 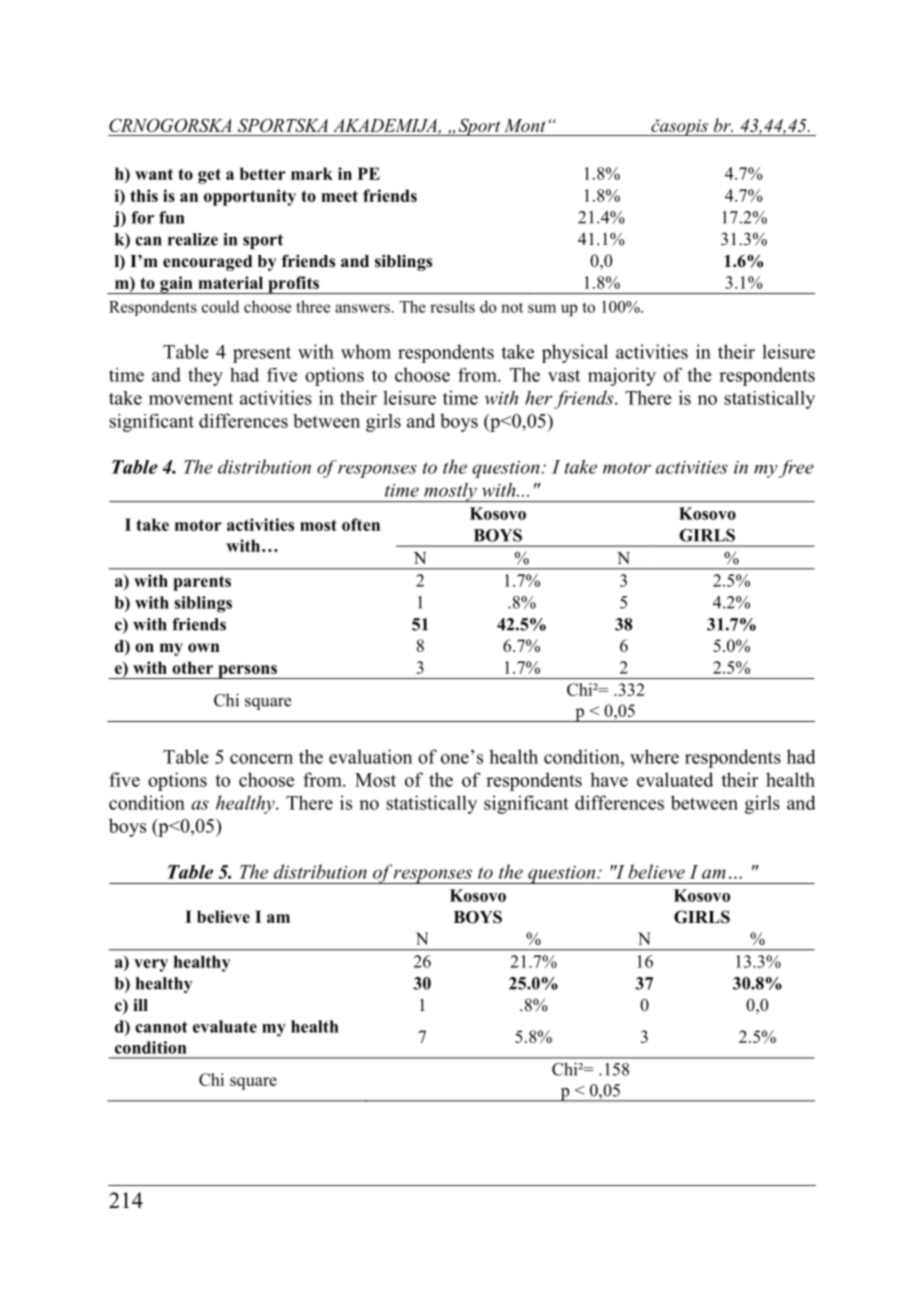 What do you see at coordinates (161, 1027) in the screenshot?
I see `cannot` at bounding box center [161, 1027].
